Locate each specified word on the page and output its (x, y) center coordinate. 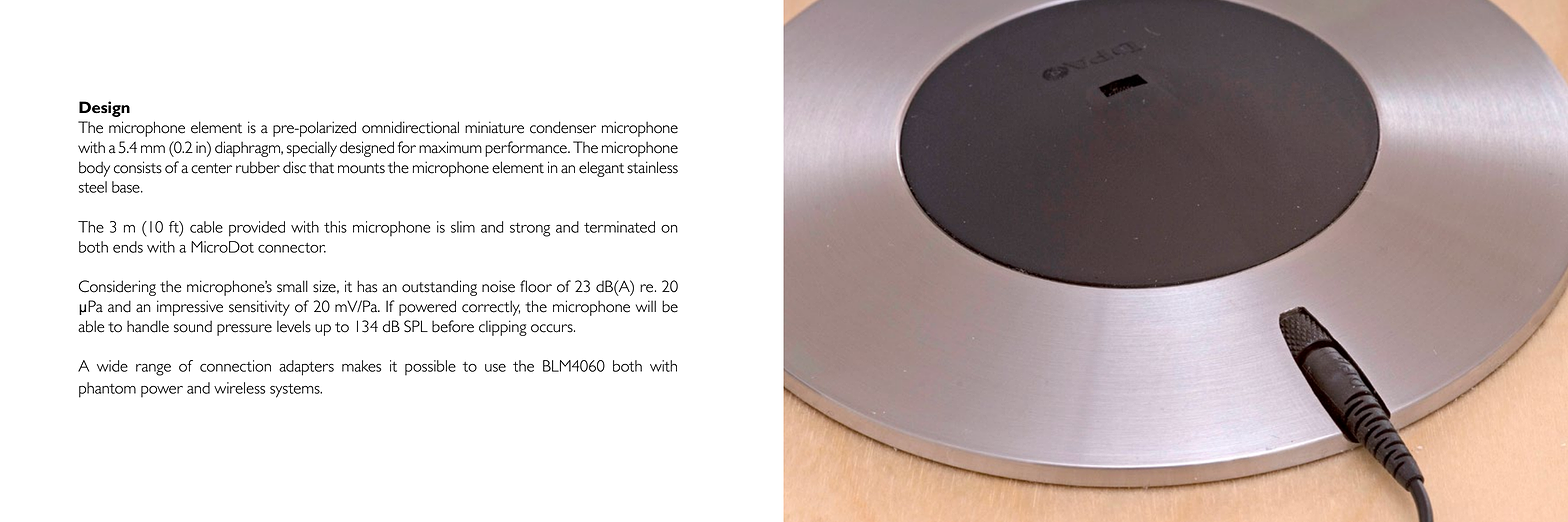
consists (138, 167)
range (153, 370)
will (646, 306)
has (367, 286)
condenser (563, 127)
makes (361, 366)
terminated (619, 227)
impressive (190, 308)
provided (257, 229)
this (335, 227)
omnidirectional (410, 127)
